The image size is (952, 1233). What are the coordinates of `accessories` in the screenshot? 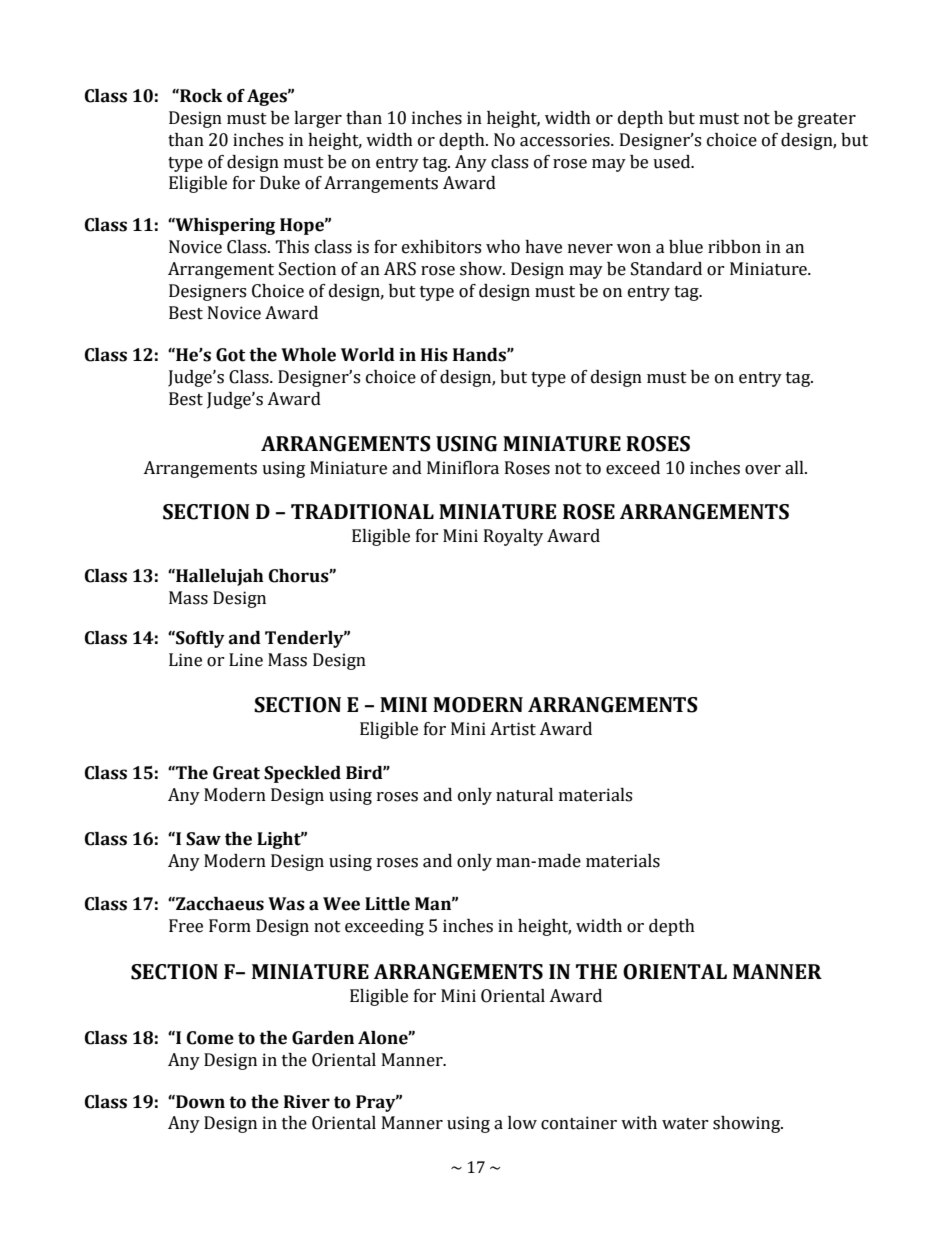 It's located at (566, 140).
